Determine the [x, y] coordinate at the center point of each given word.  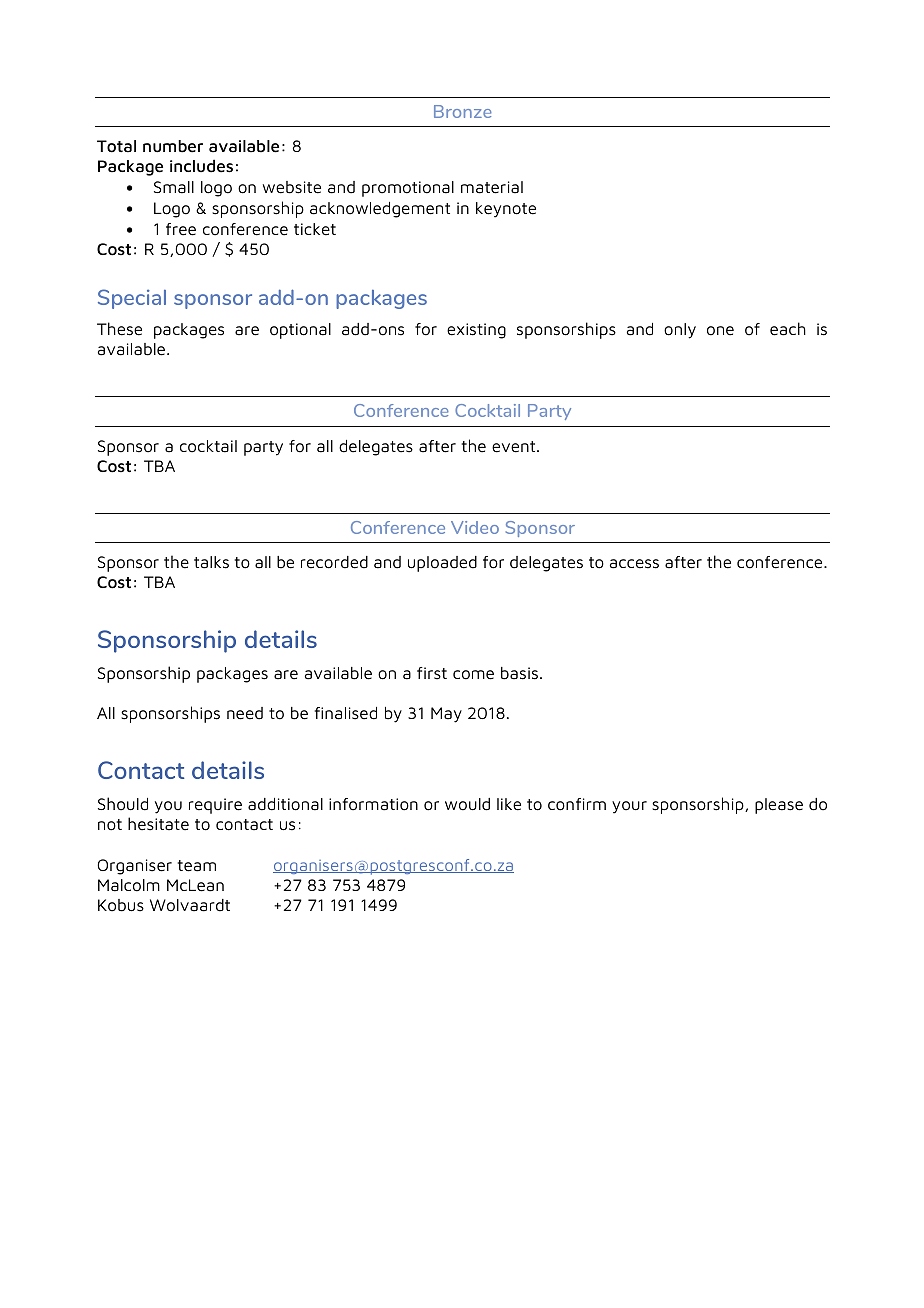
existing [476, 331]
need [245, 713]
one [720, 331]
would [467, 804]
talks [211, 562]
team [197, 866]
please [779, 806]
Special [132, 299]
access [634, 564]
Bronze [463, 111]
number [173, 146]
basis [519, 673]
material [492, 187]
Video [475, 527]
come [473, 675]
